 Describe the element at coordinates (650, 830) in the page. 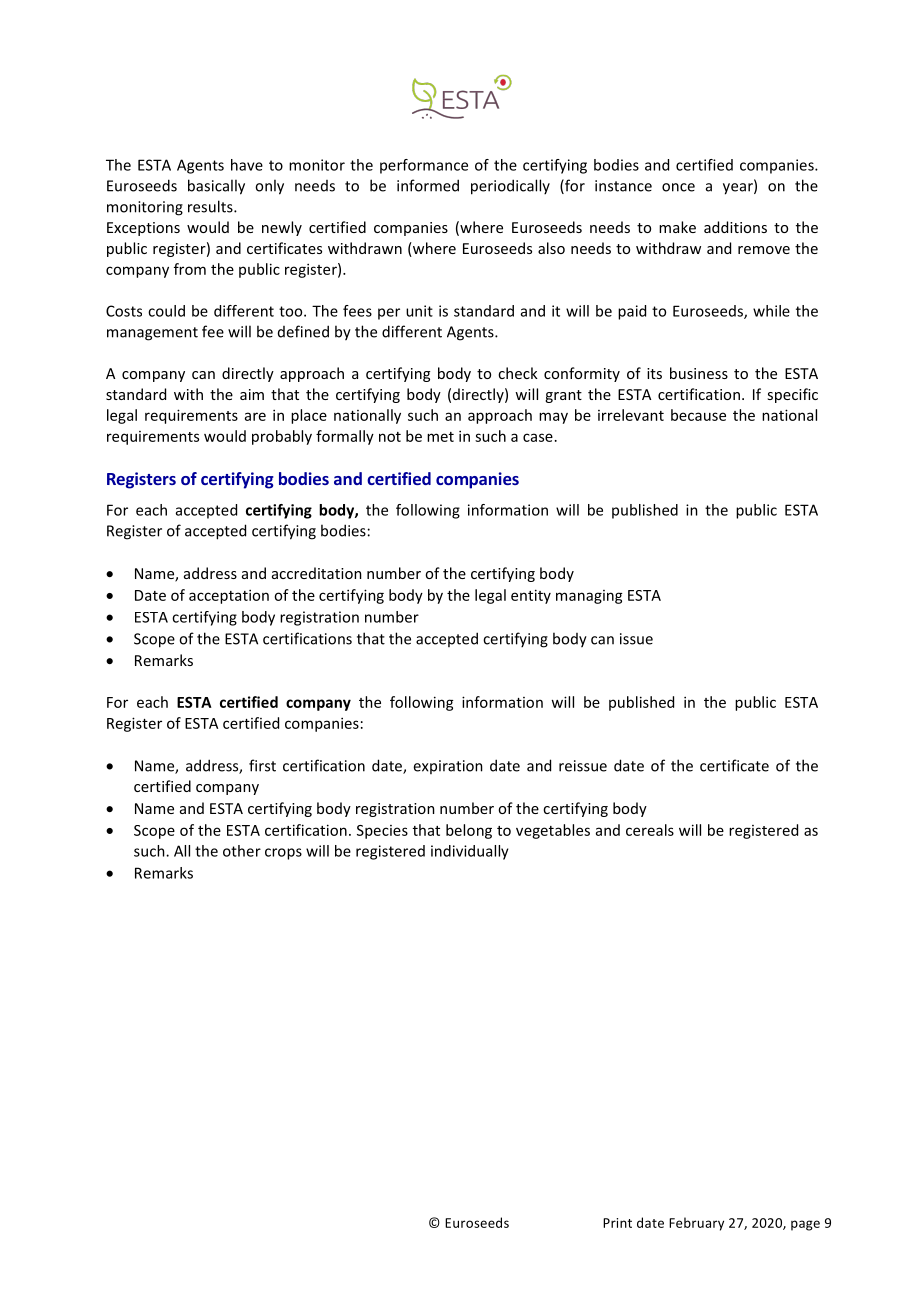

I see `cereals` at that location.
